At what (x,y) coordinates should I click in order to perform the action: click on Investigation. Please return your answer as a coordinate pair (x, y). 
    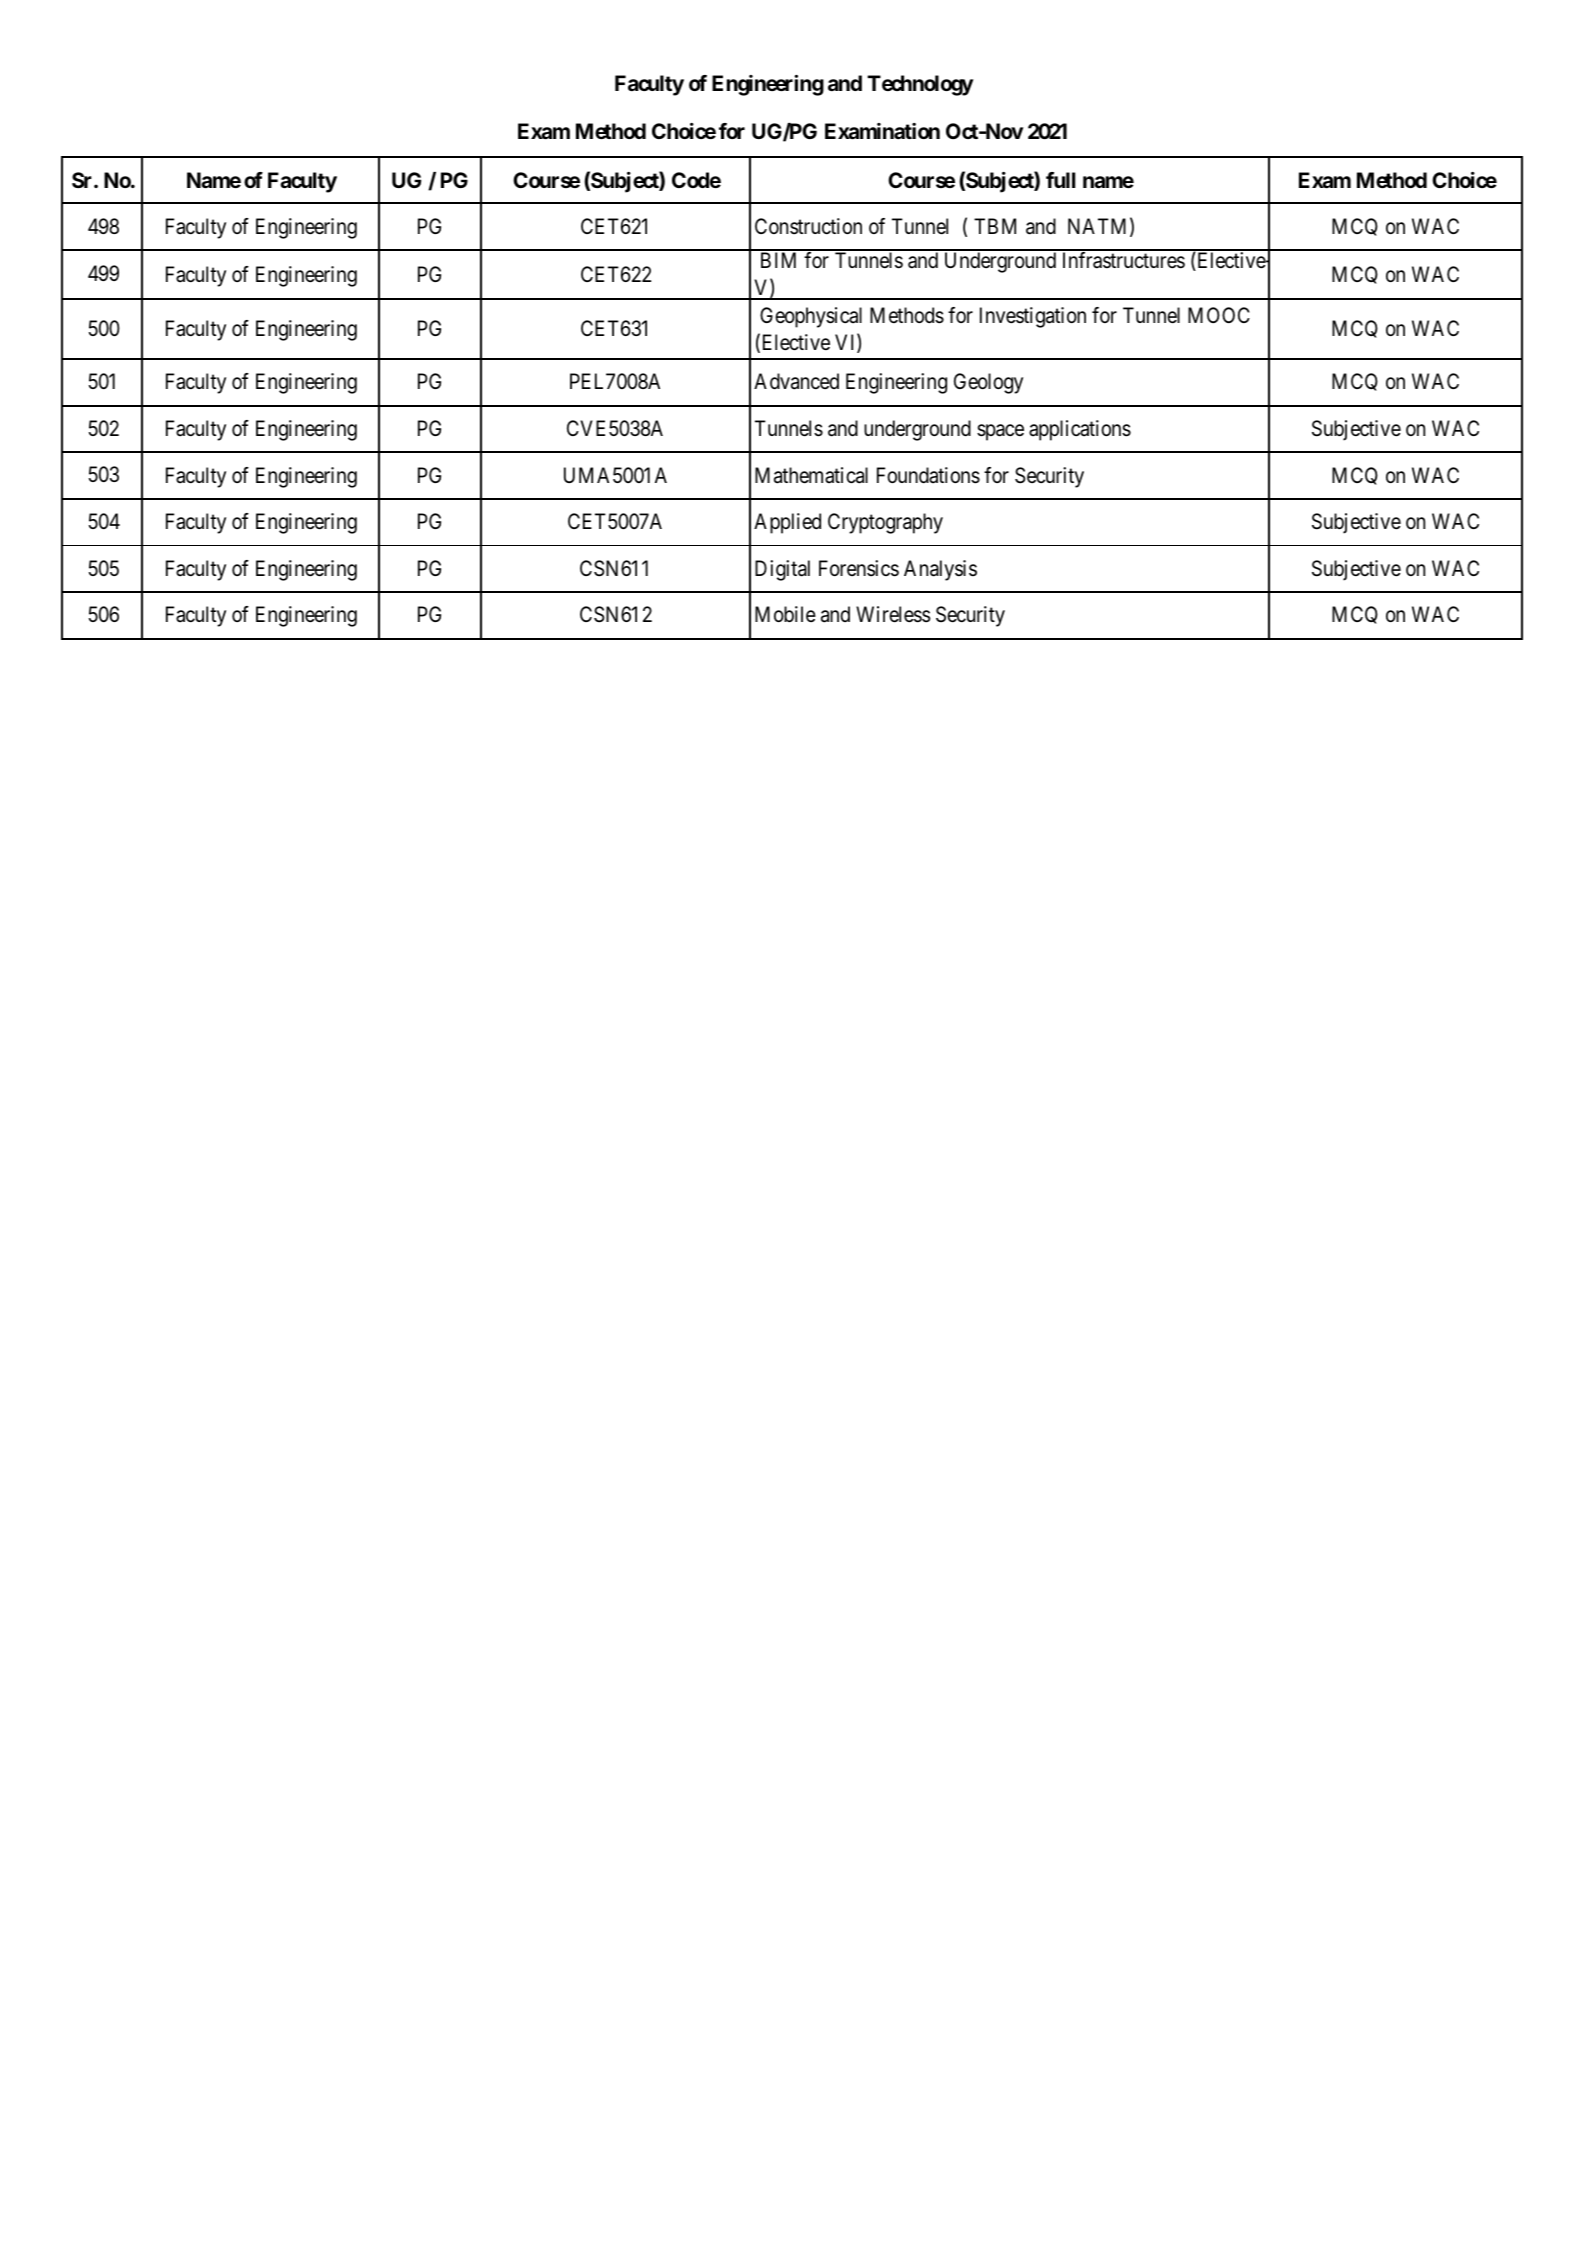
    Looking at the image, I should click on (1033, 317).
